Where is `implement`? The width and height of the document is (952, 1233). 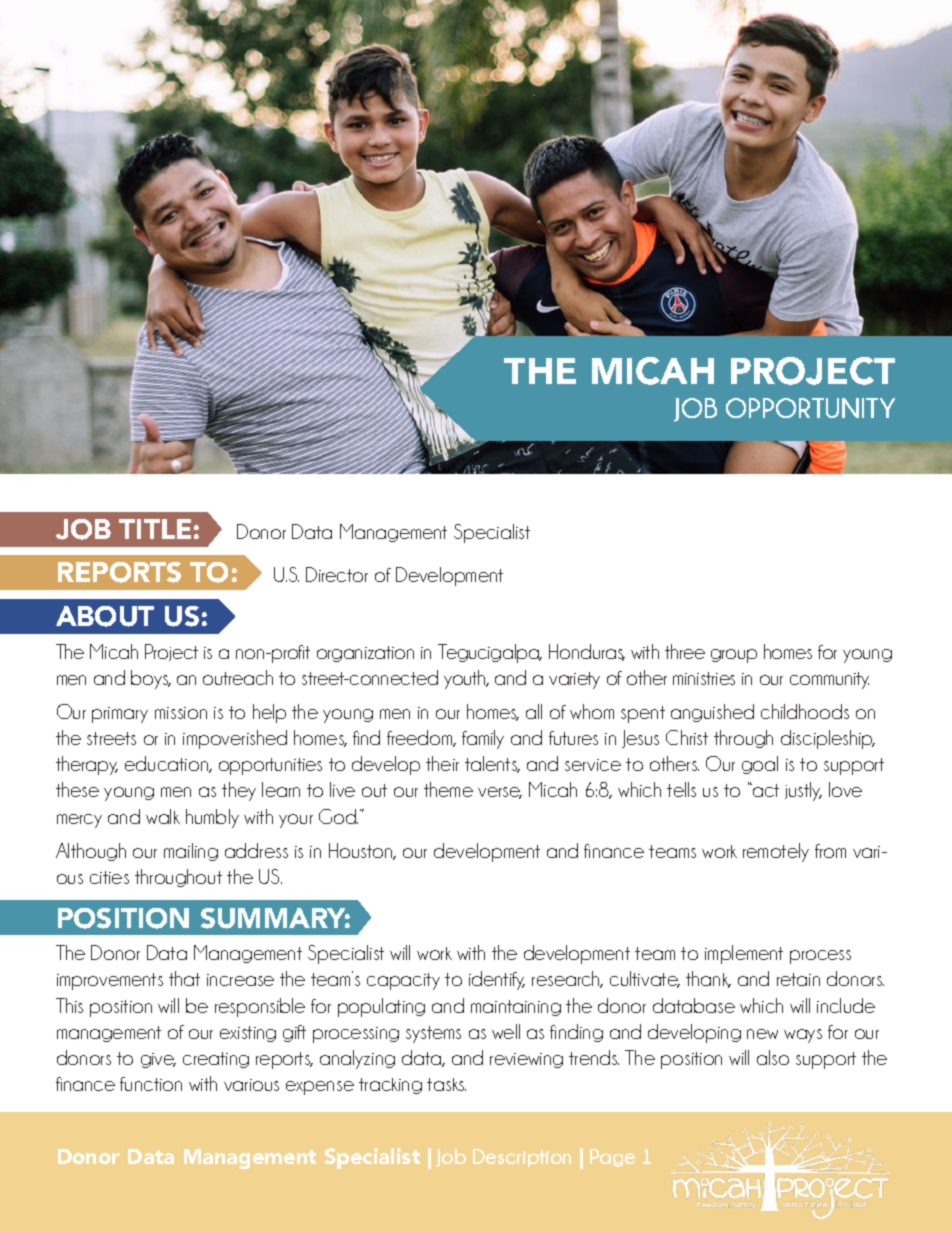 implement is located at coordinates (744, 954).
